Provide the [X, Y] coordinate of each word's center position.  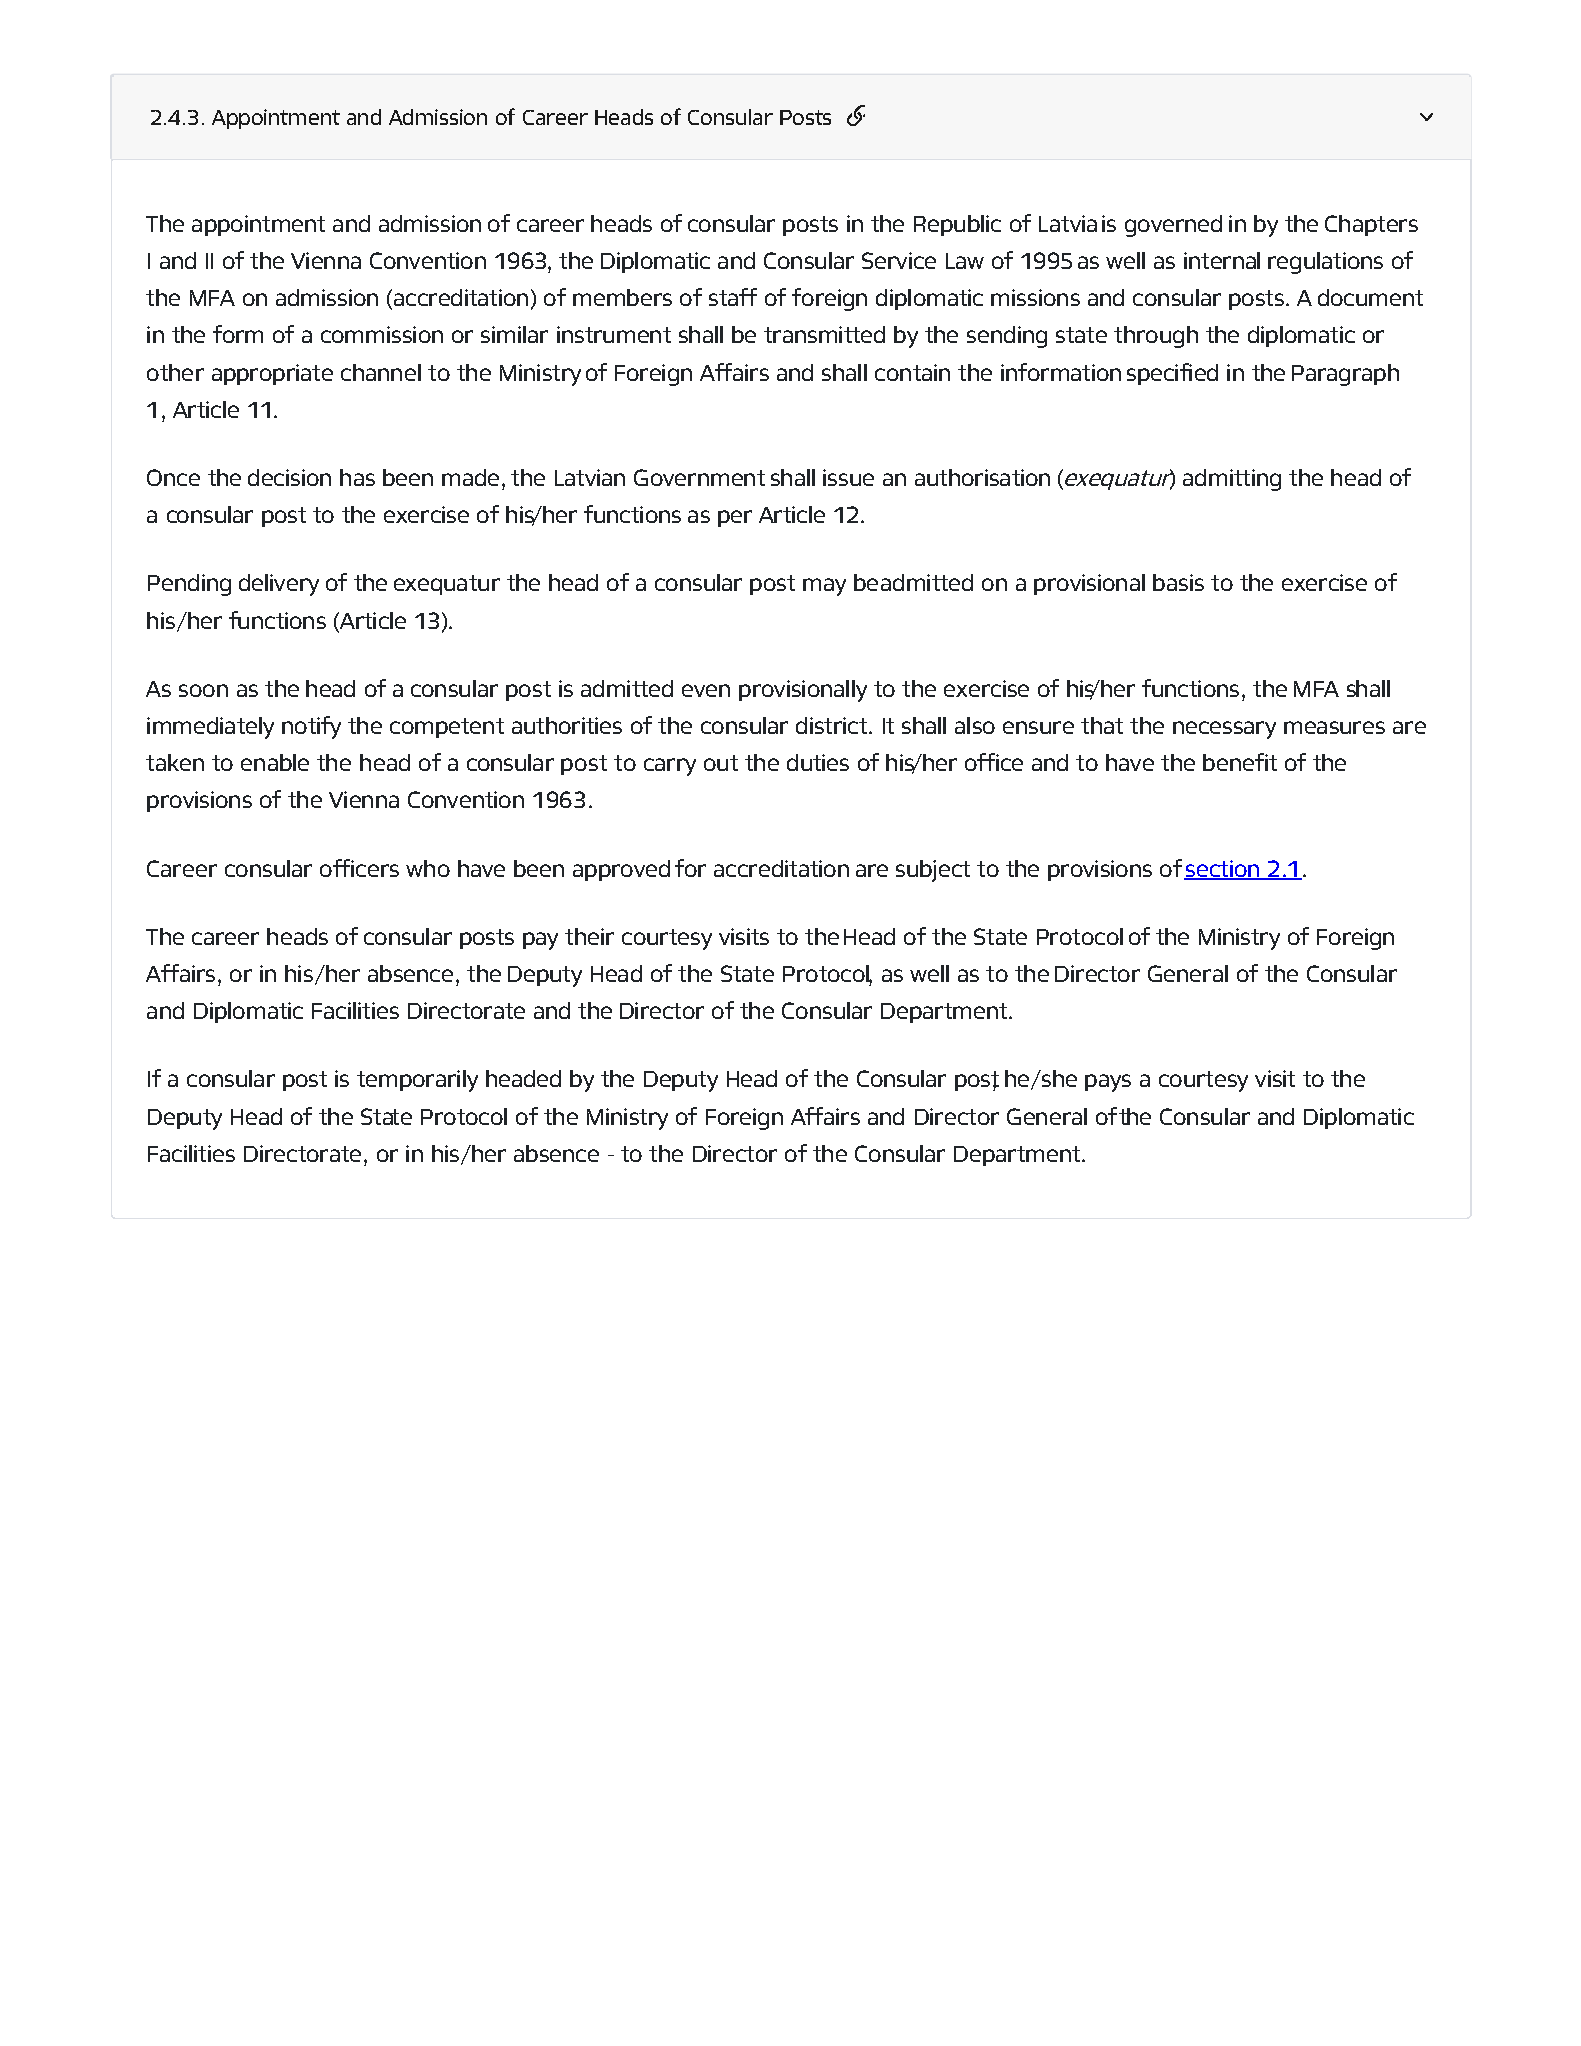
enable [275, 762]
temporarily [417, 1081]
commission [382, 334]
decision [289, 477]
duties [818, 762]
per [735, 518]
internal [1222, 260]
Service [899, 260]
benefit [1240, 762]
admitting [1232, 480]
